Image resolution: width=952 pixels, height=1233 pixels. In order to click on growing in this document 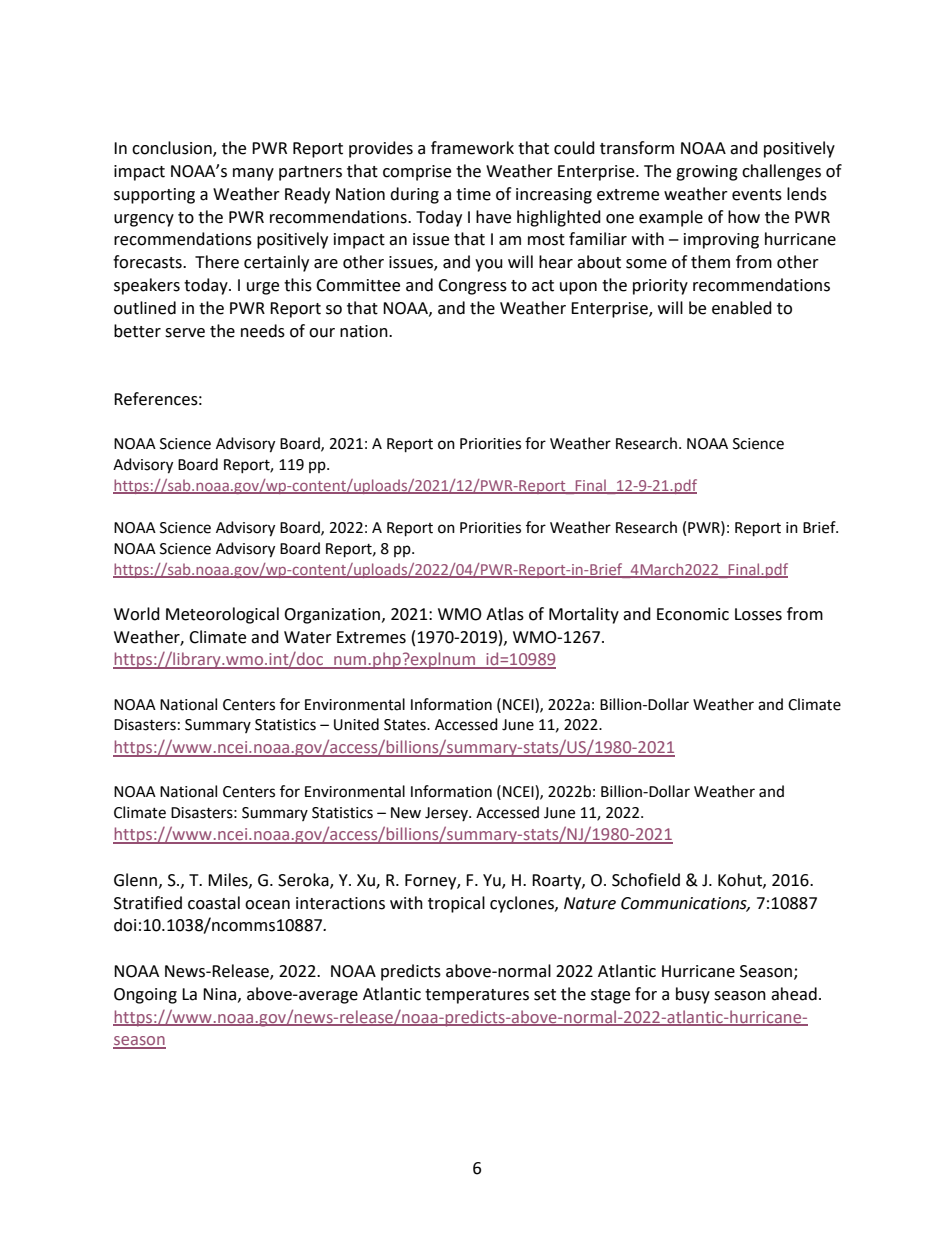, I will do `click(707, 173)`.
